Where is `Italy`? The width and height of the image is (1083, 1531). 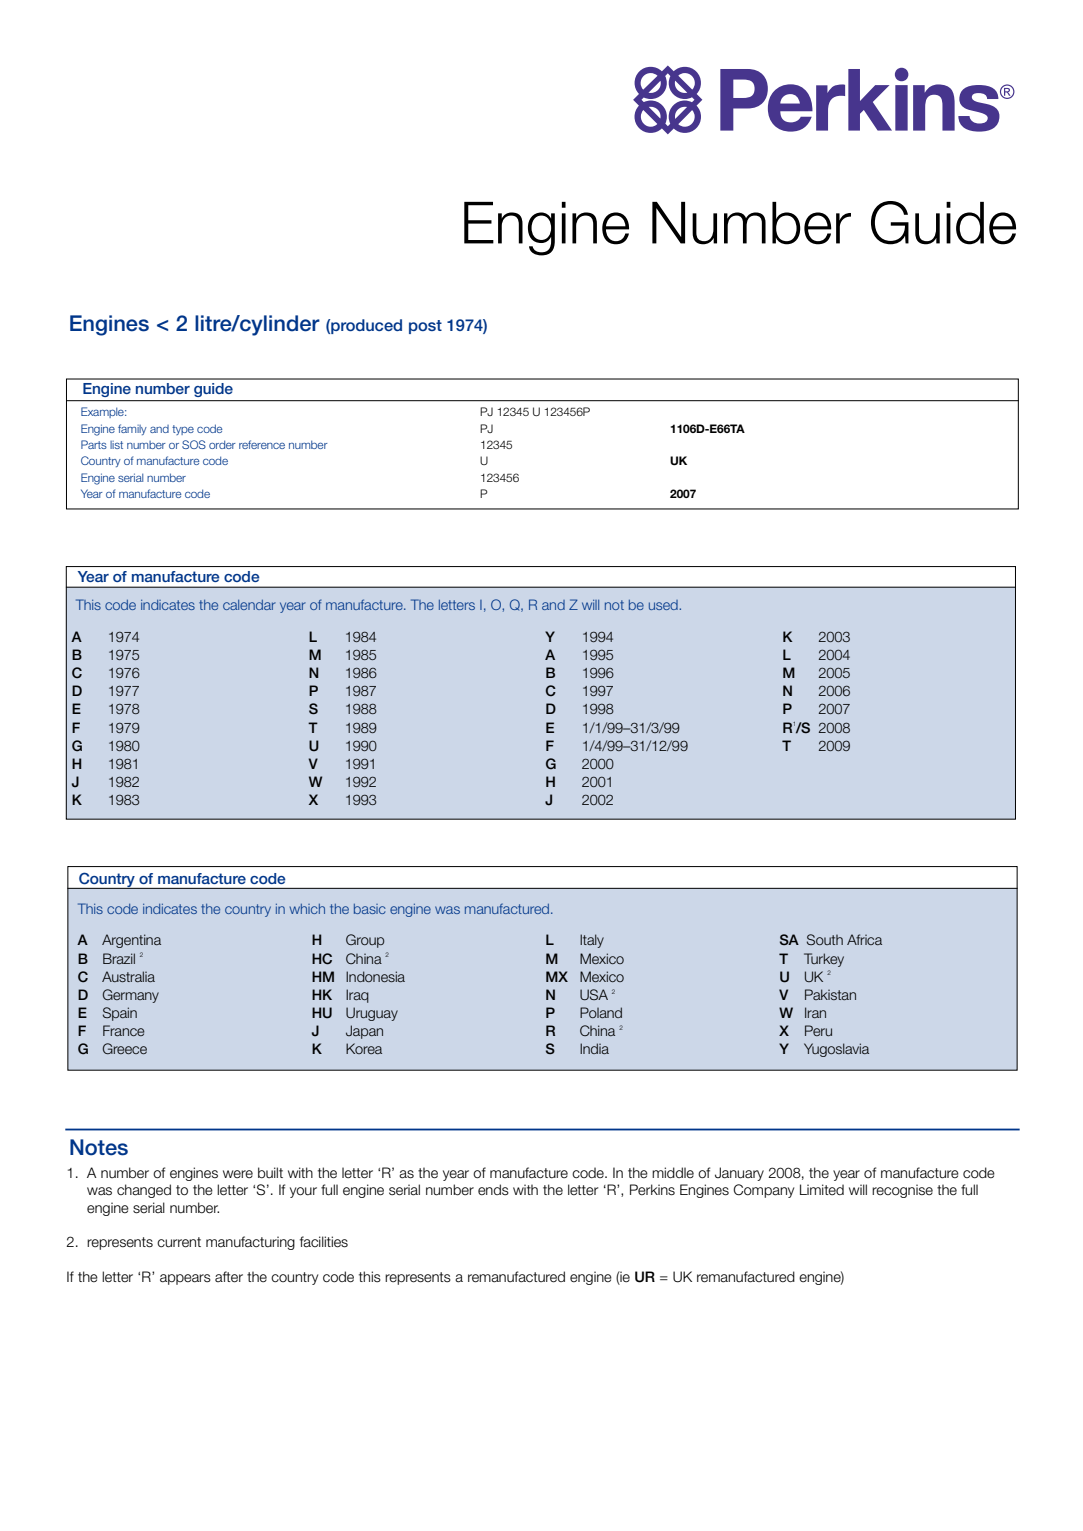
Italy is located at coordinates (592, 941).
